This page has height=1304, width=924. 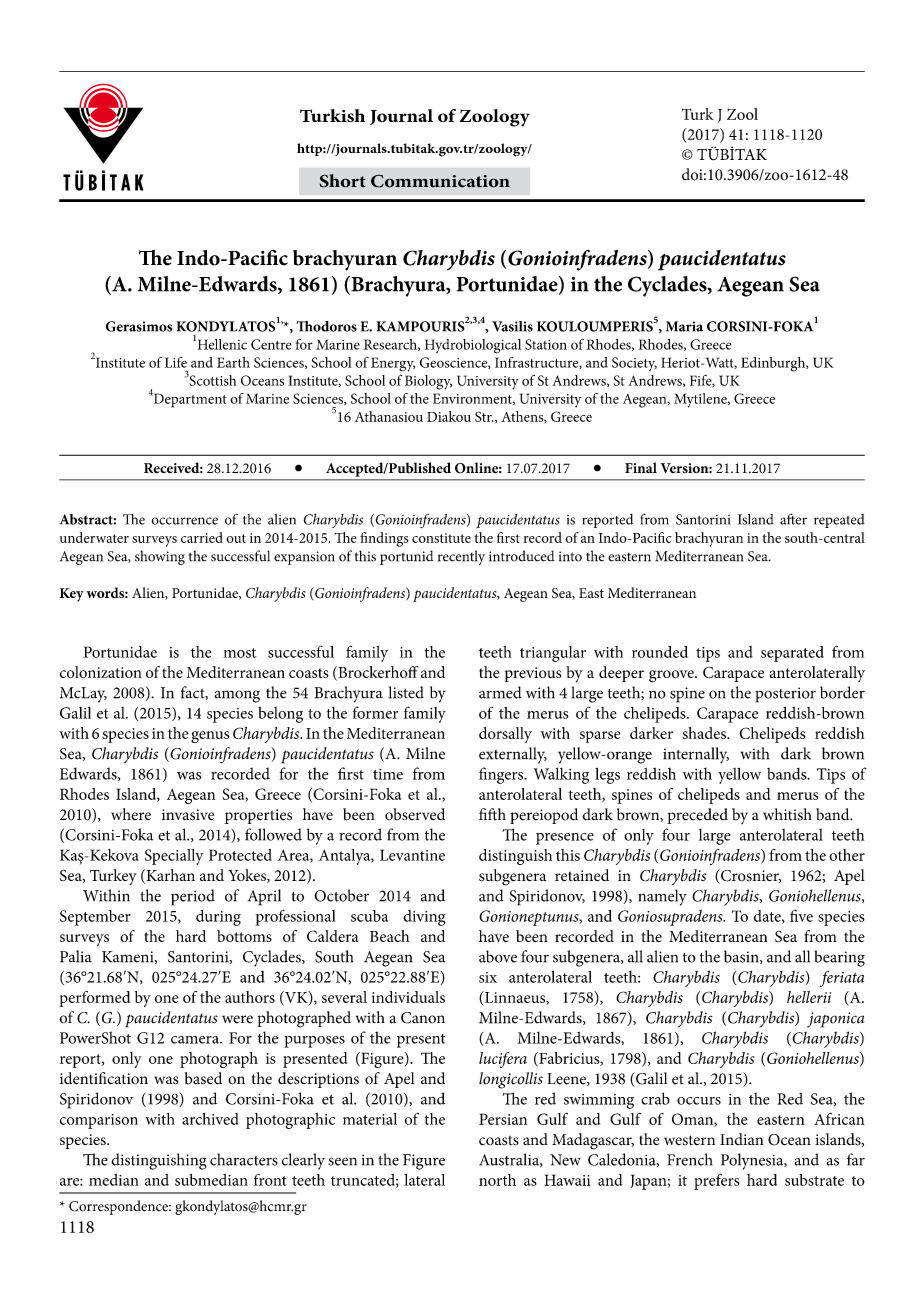 What do you see at coordinates (210, 1119) in the page?
I see `archived` at bounding box center [210, 1119].
